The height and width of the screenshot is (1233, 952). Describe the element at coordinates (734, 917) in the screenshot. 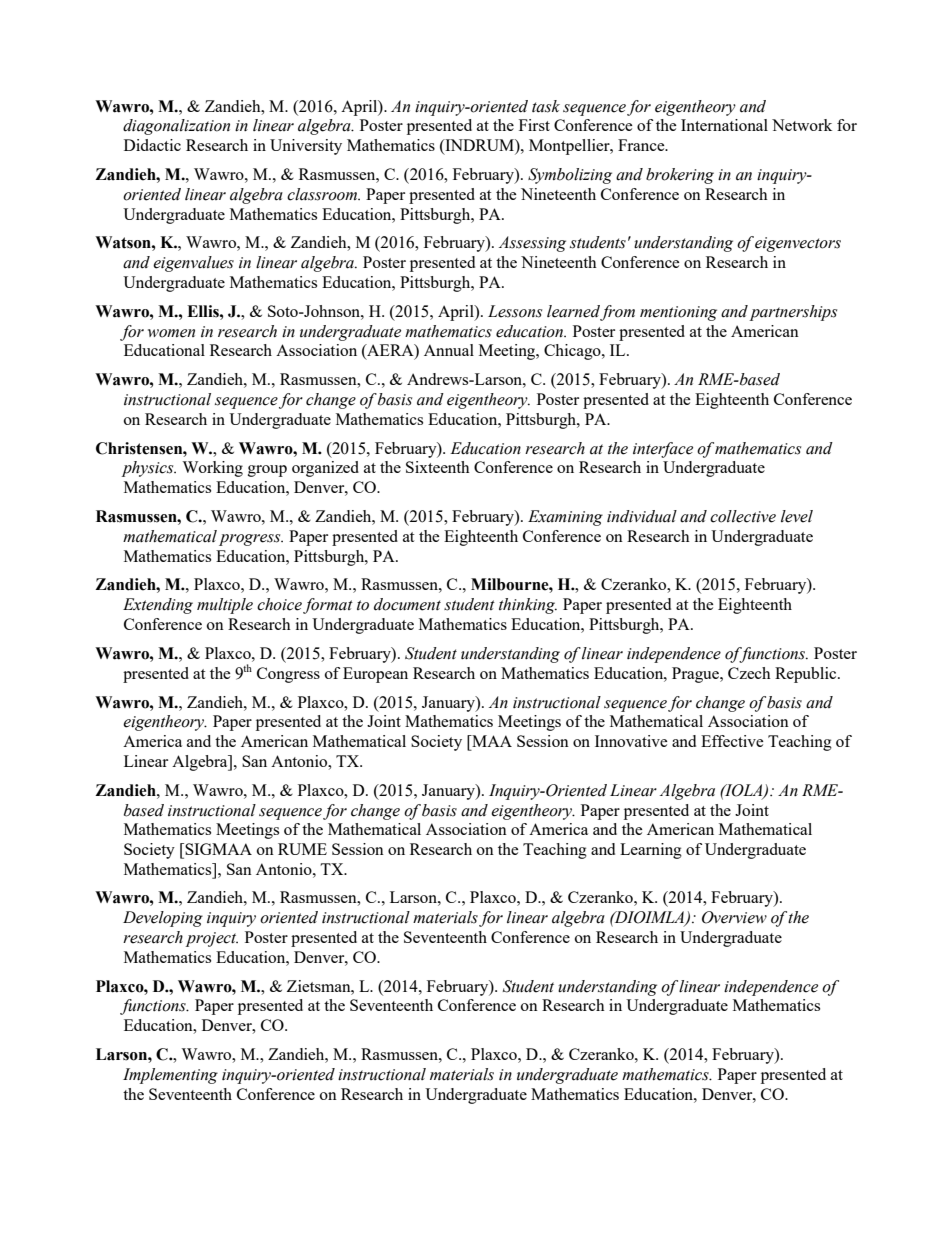

I see `Overview` at that location.
